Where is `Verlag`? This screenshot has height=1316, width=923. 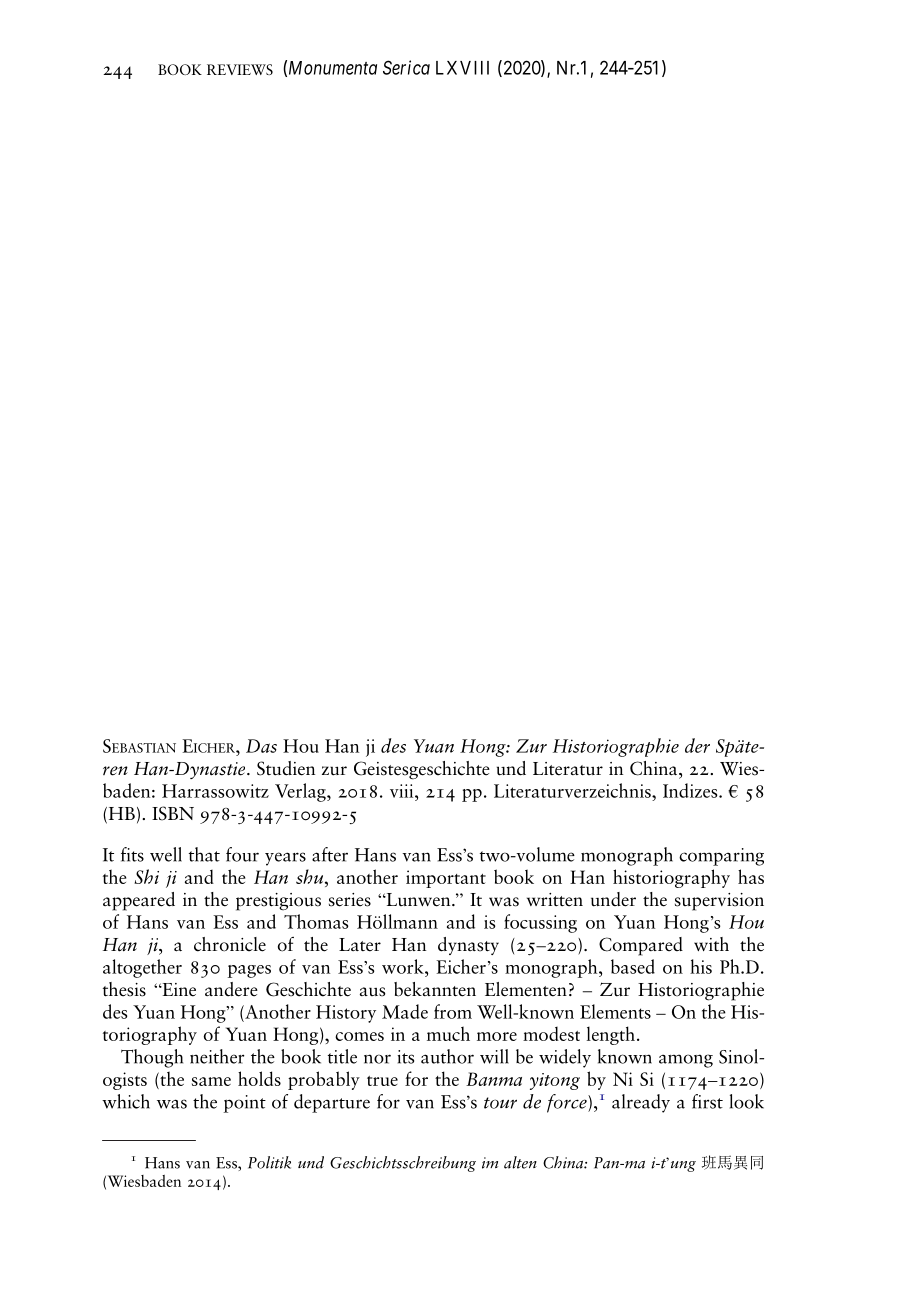
Verlag is located at coordinates (301, 792).
